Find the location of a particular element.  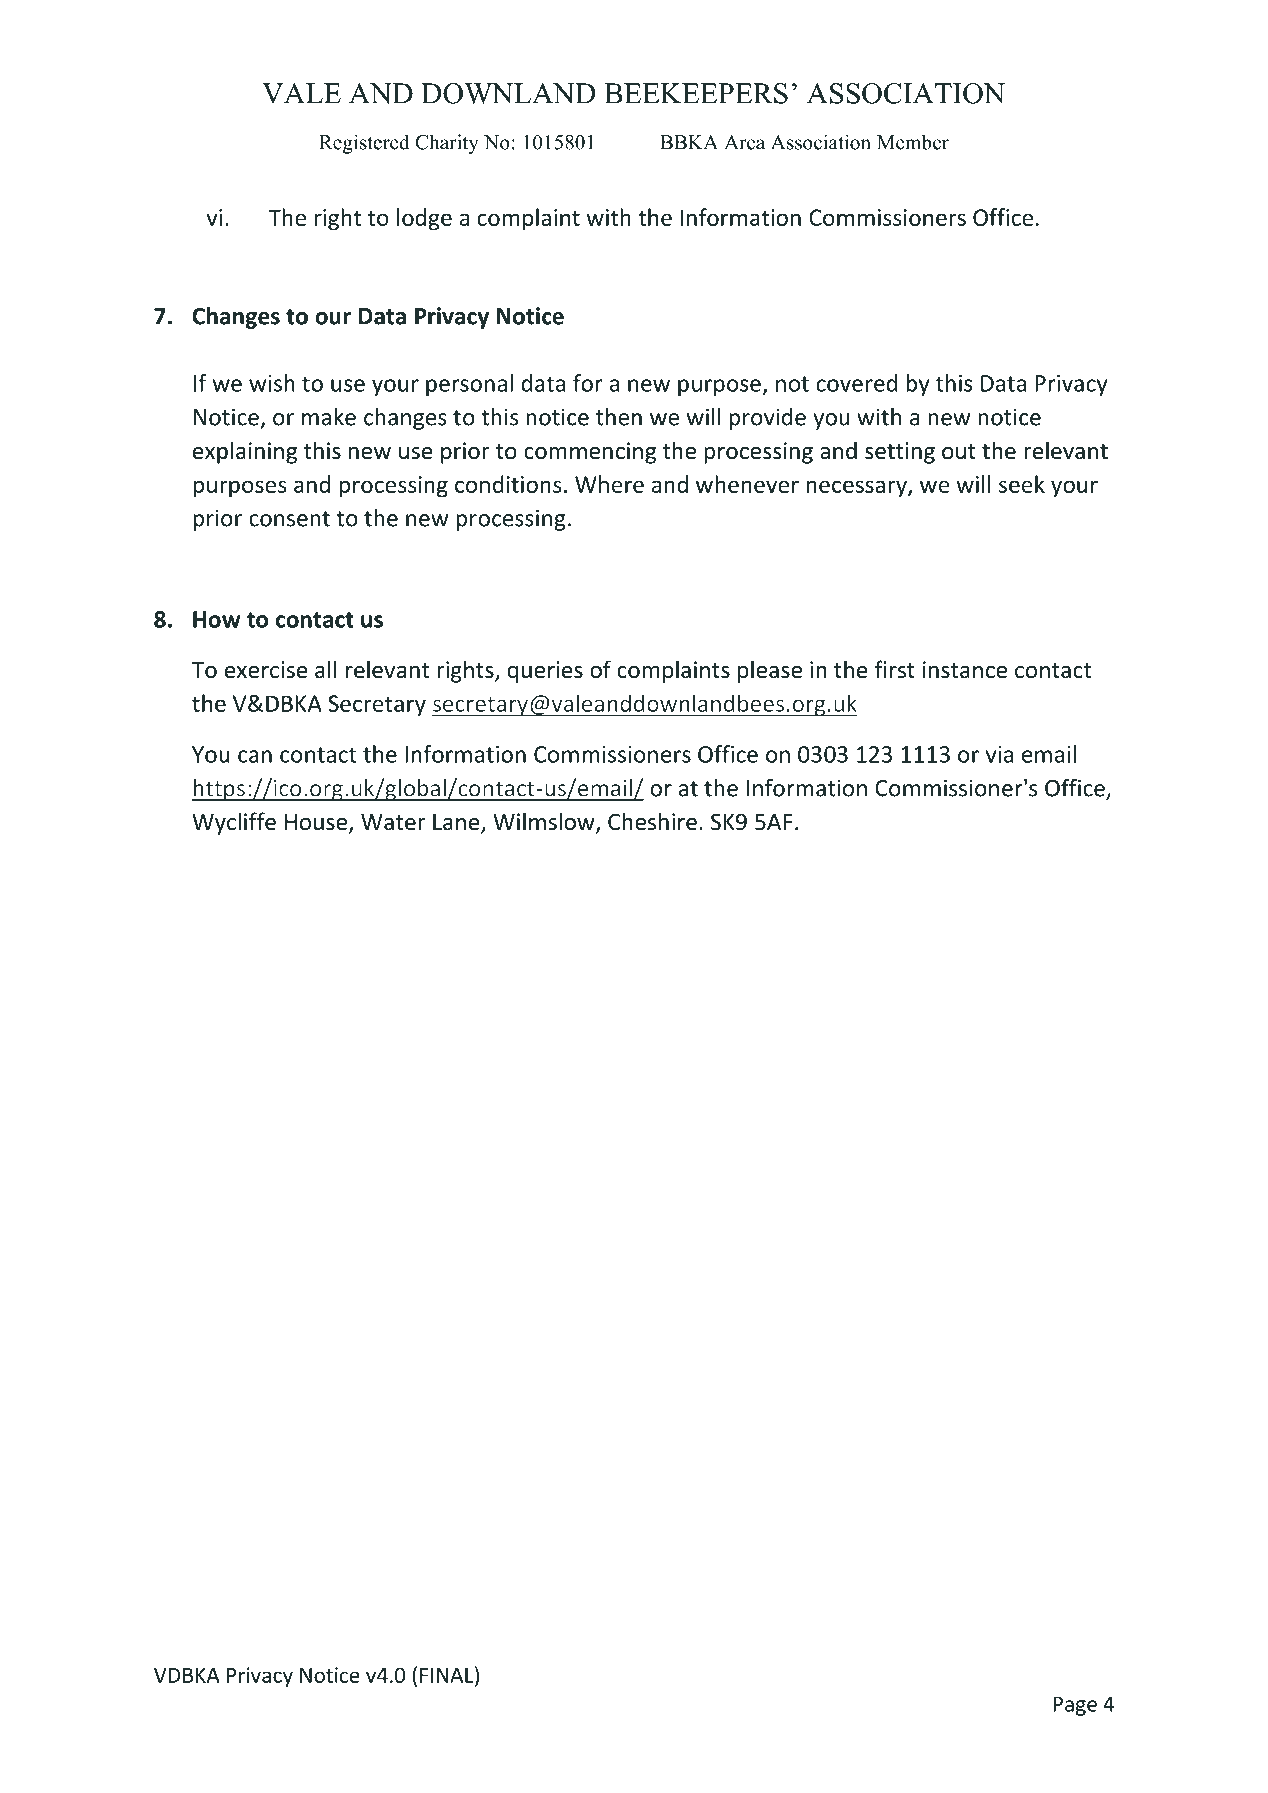

Lane is located at coordinates (457, 823).
